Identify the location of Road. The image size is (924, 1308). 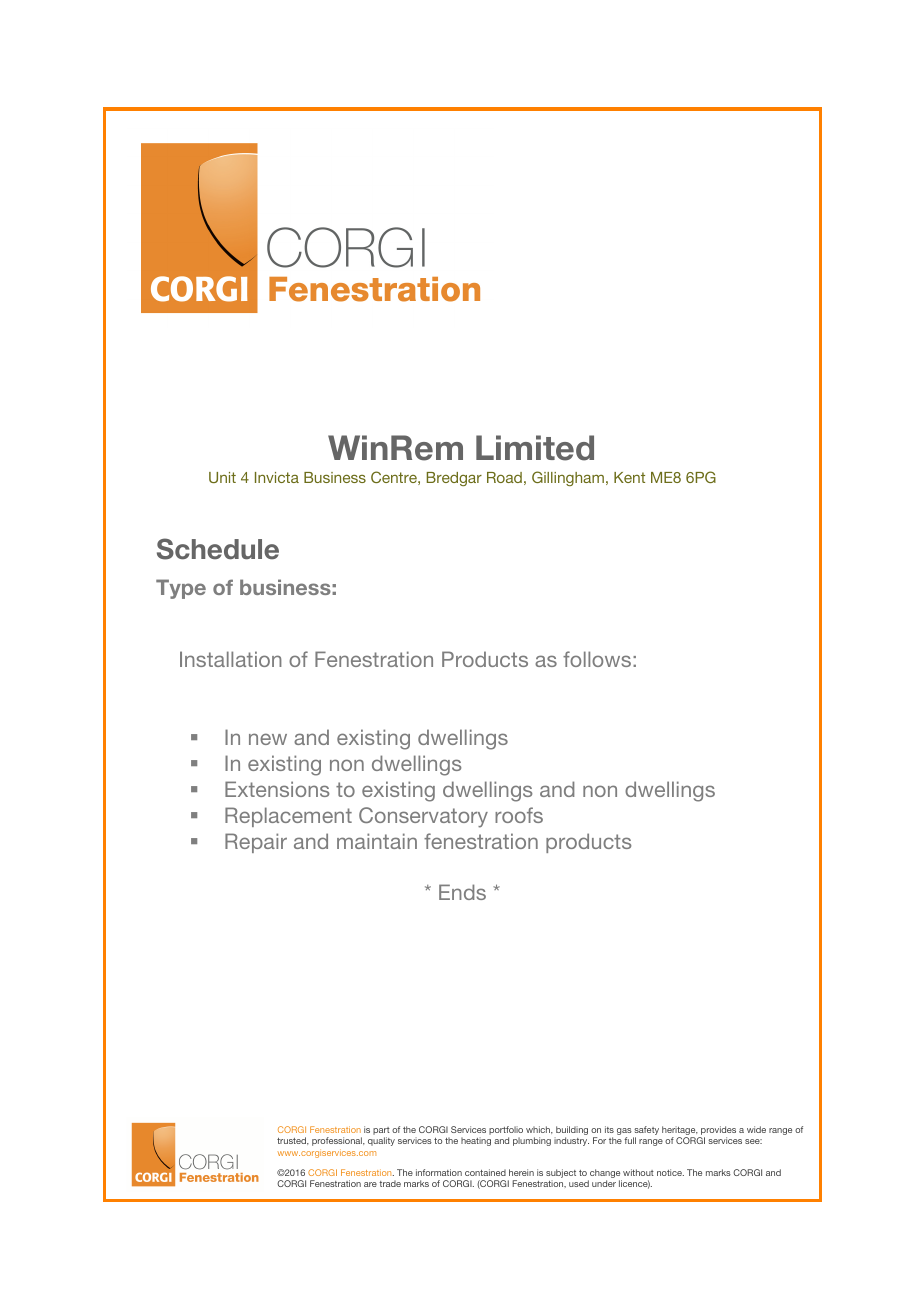
(504, 477).
